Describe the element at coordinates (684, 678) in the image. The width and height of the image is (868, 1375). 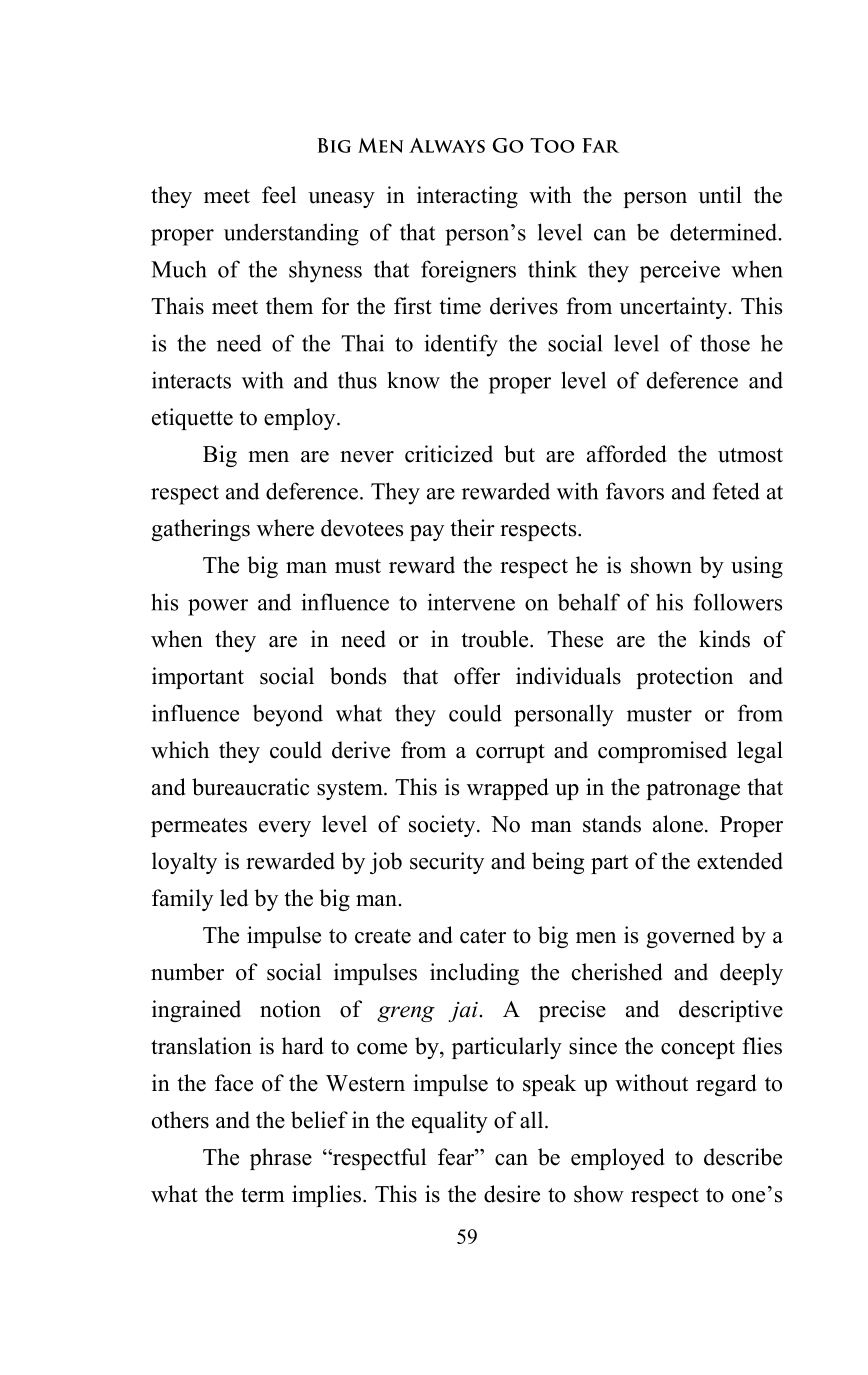
I see `protection` at that location.
